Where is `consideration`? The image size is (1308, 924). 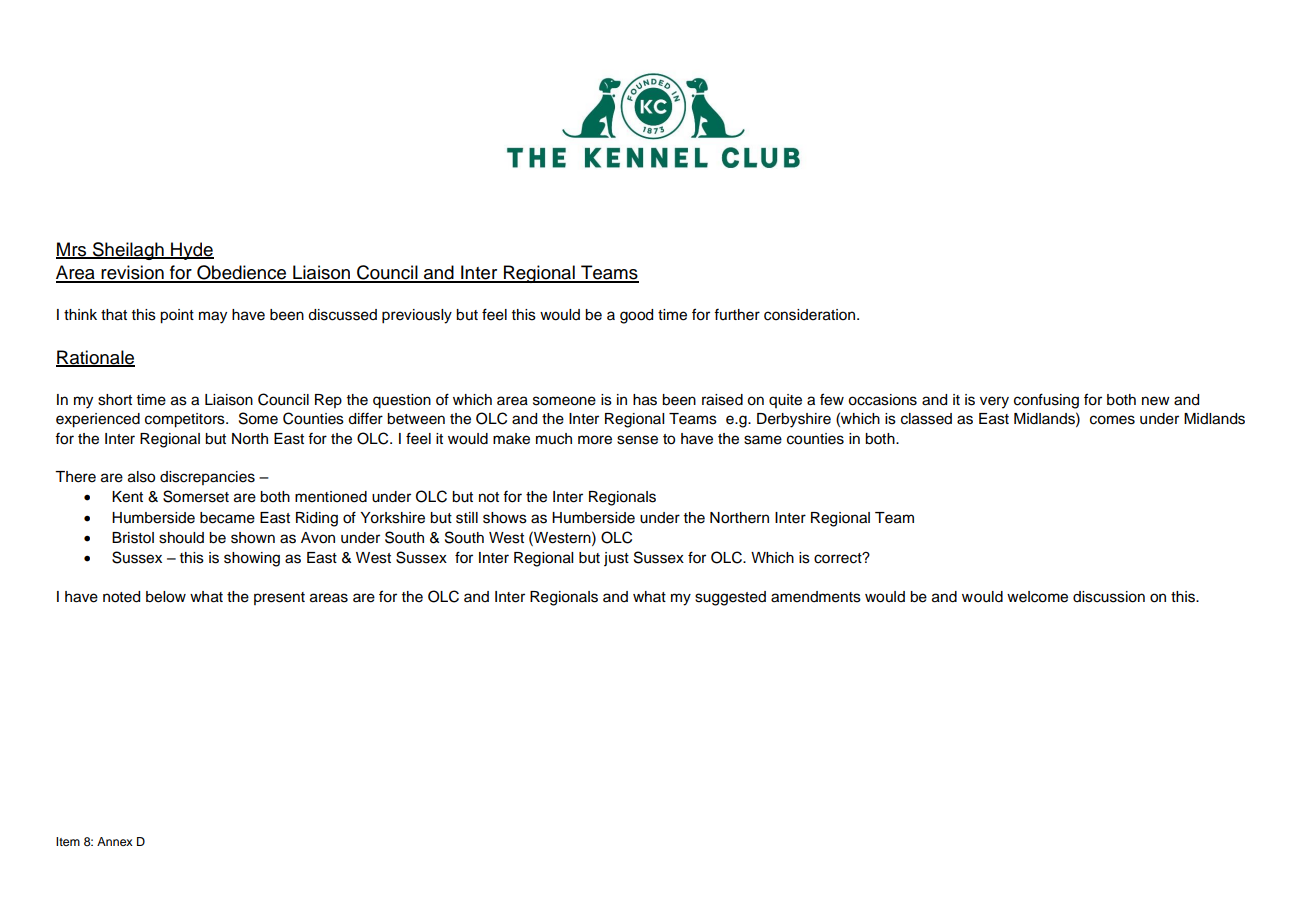
consideration is located at coordinates (811, 315).
